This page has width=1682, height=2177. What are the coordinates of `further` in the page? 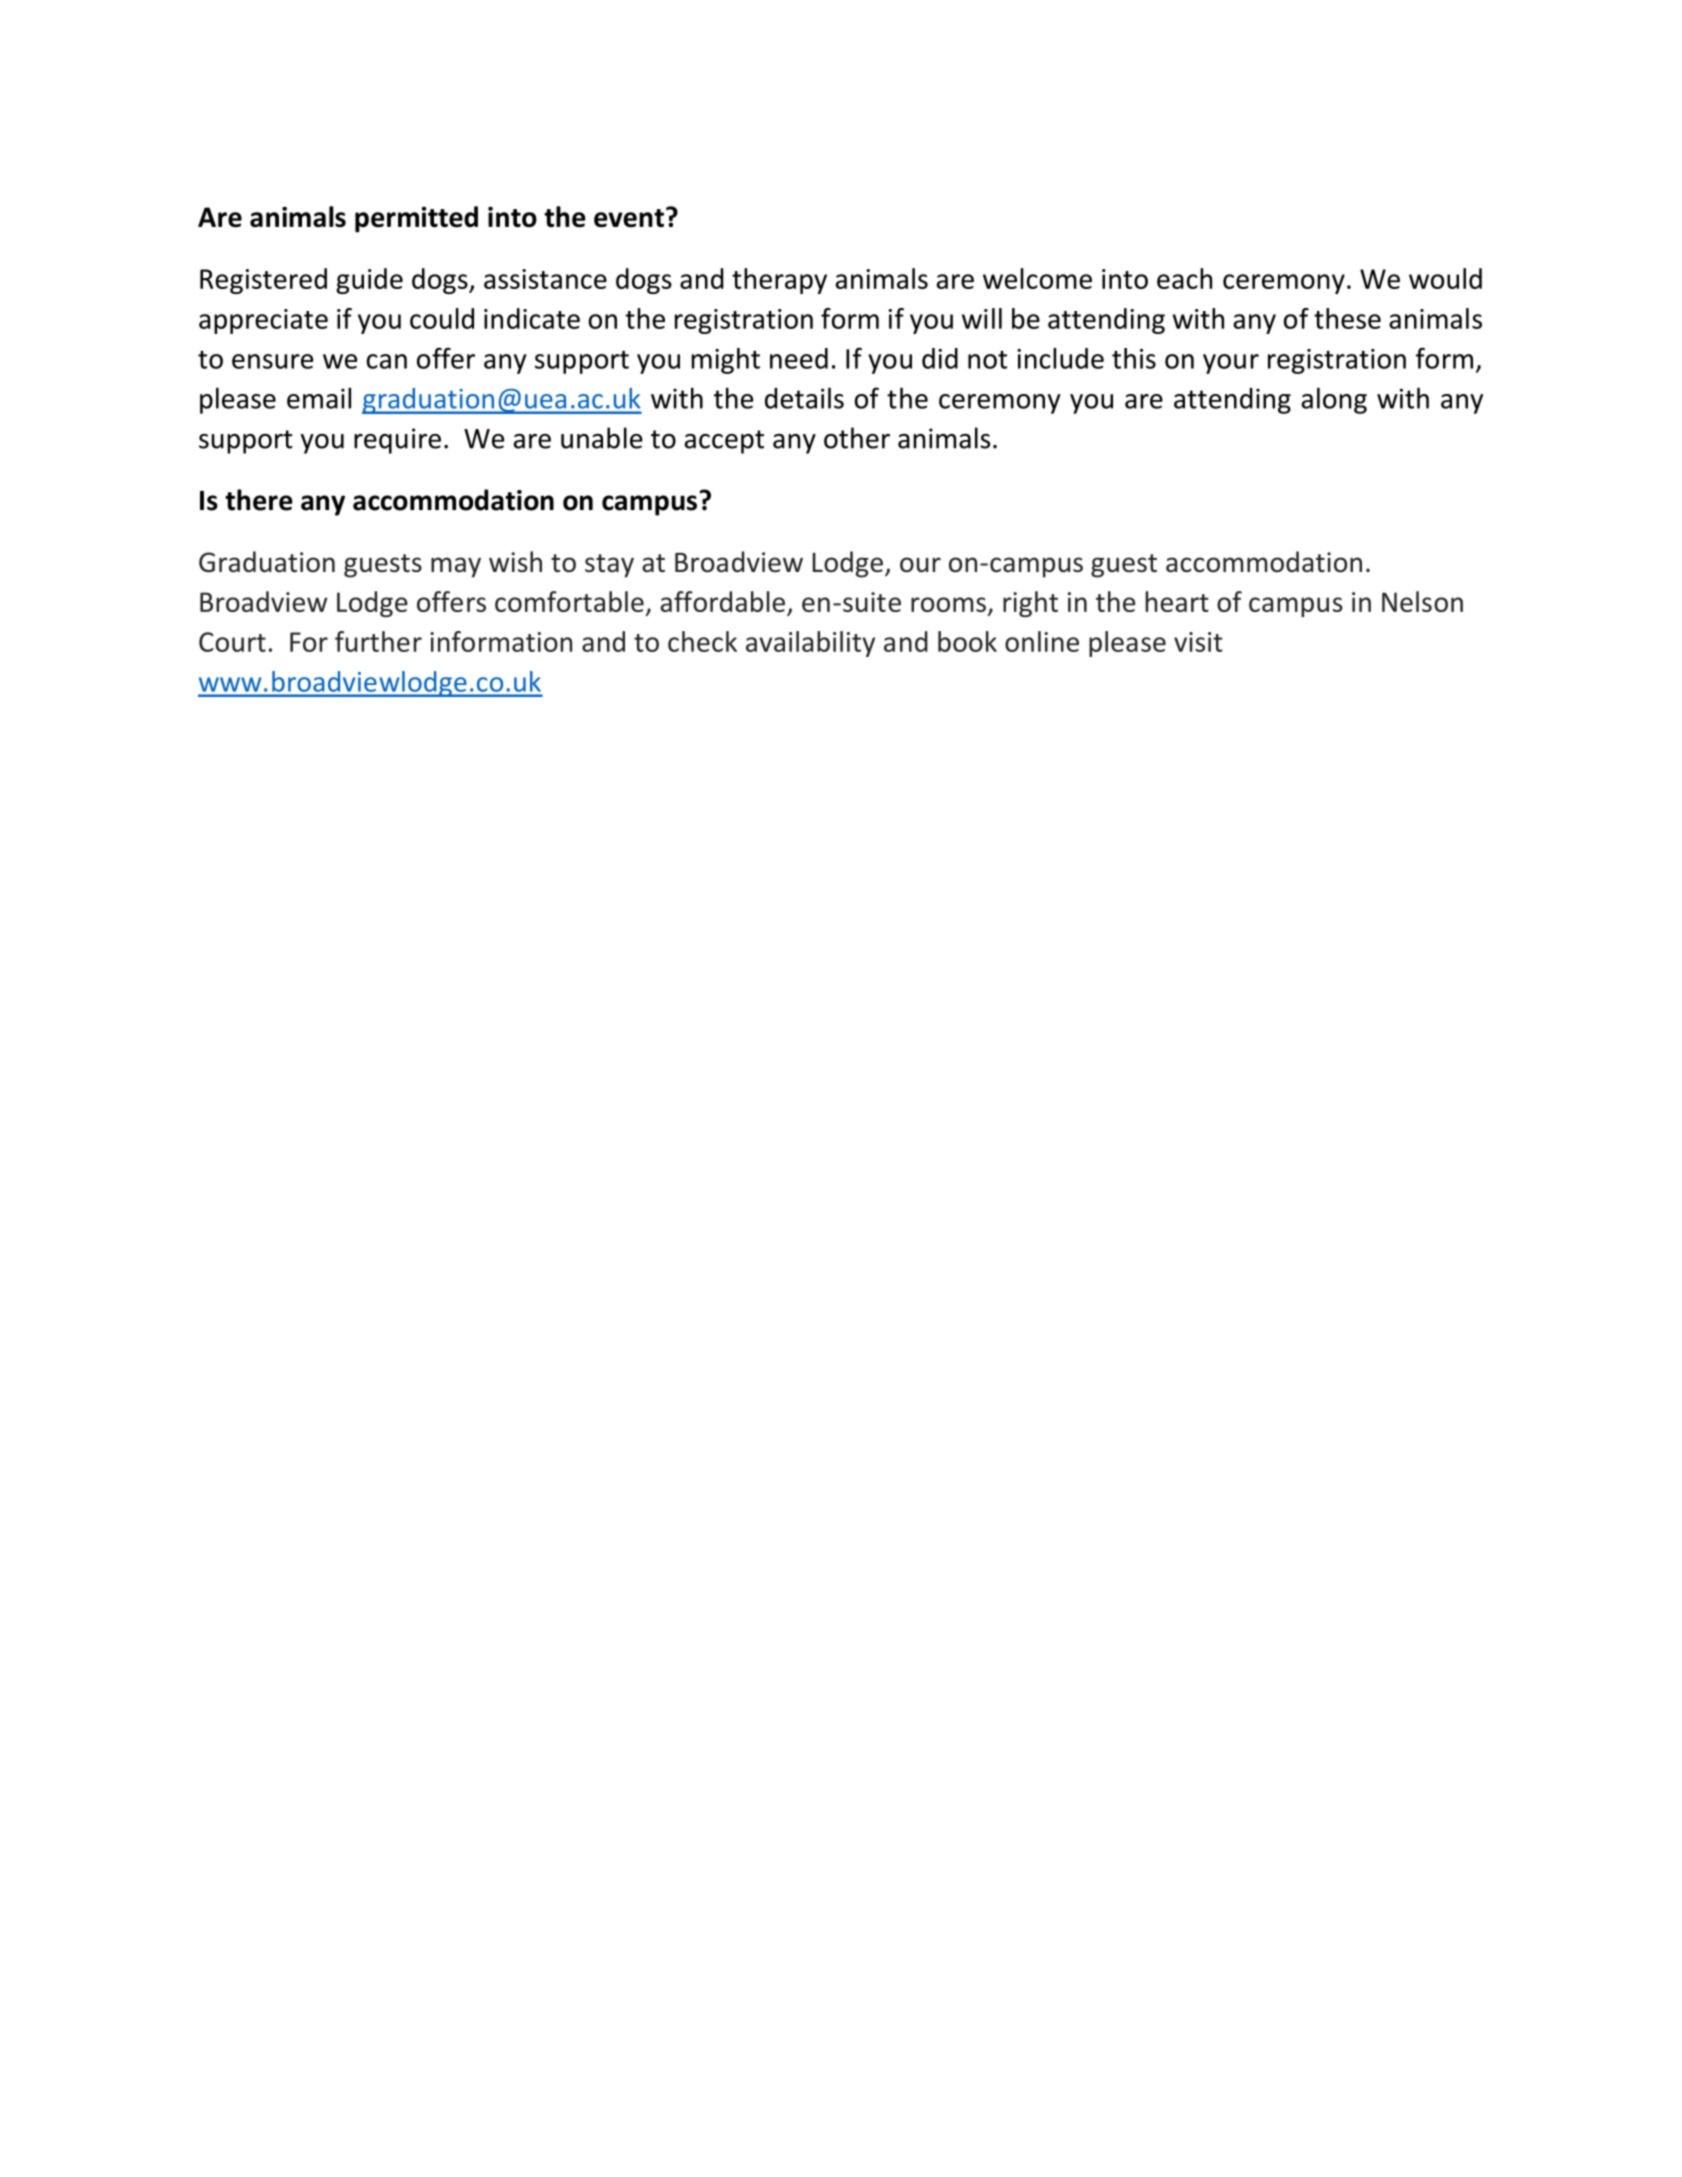 It's located at (378, 641).
